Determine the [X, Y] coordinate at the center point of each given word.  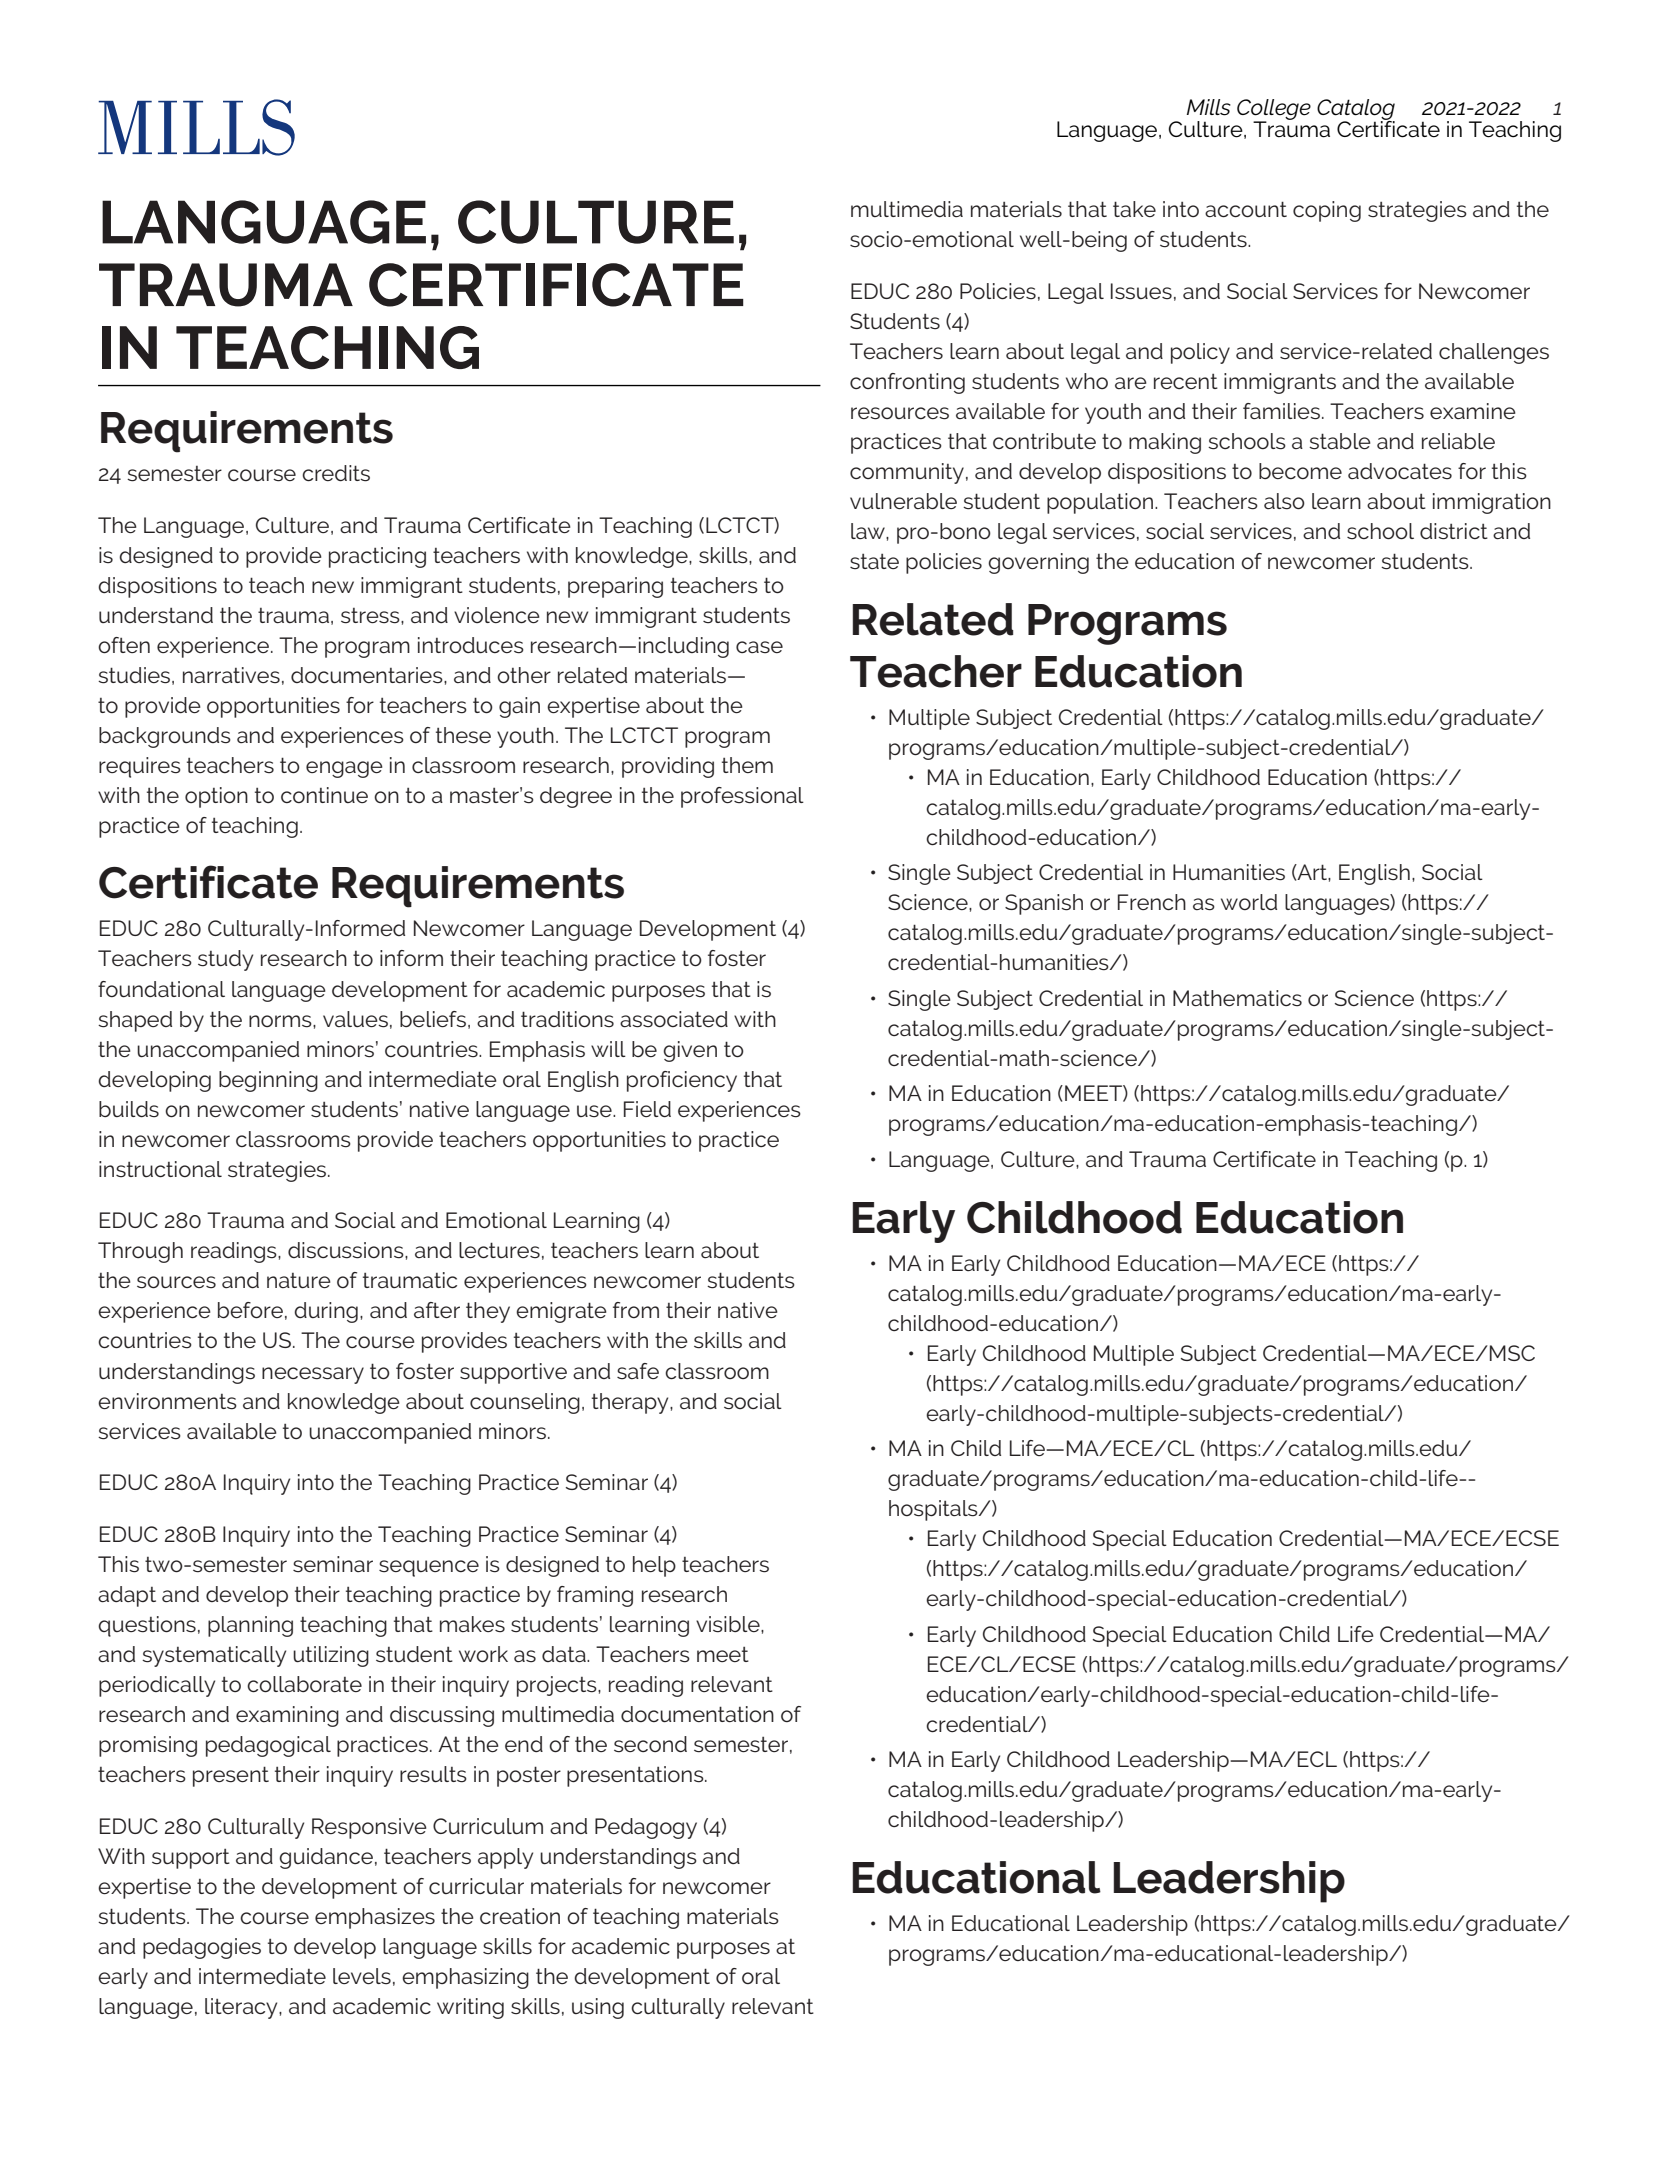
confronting [907, 383]
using [598, 2008]
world [1249, 902]
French [1152, 902]
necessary [313, 1375]
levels [362, 1976]
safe [638, 1371]
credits [336, 473]
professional [742, 797]
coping [1327, 211]
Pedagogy [646, 1828]
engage [344, 769]
